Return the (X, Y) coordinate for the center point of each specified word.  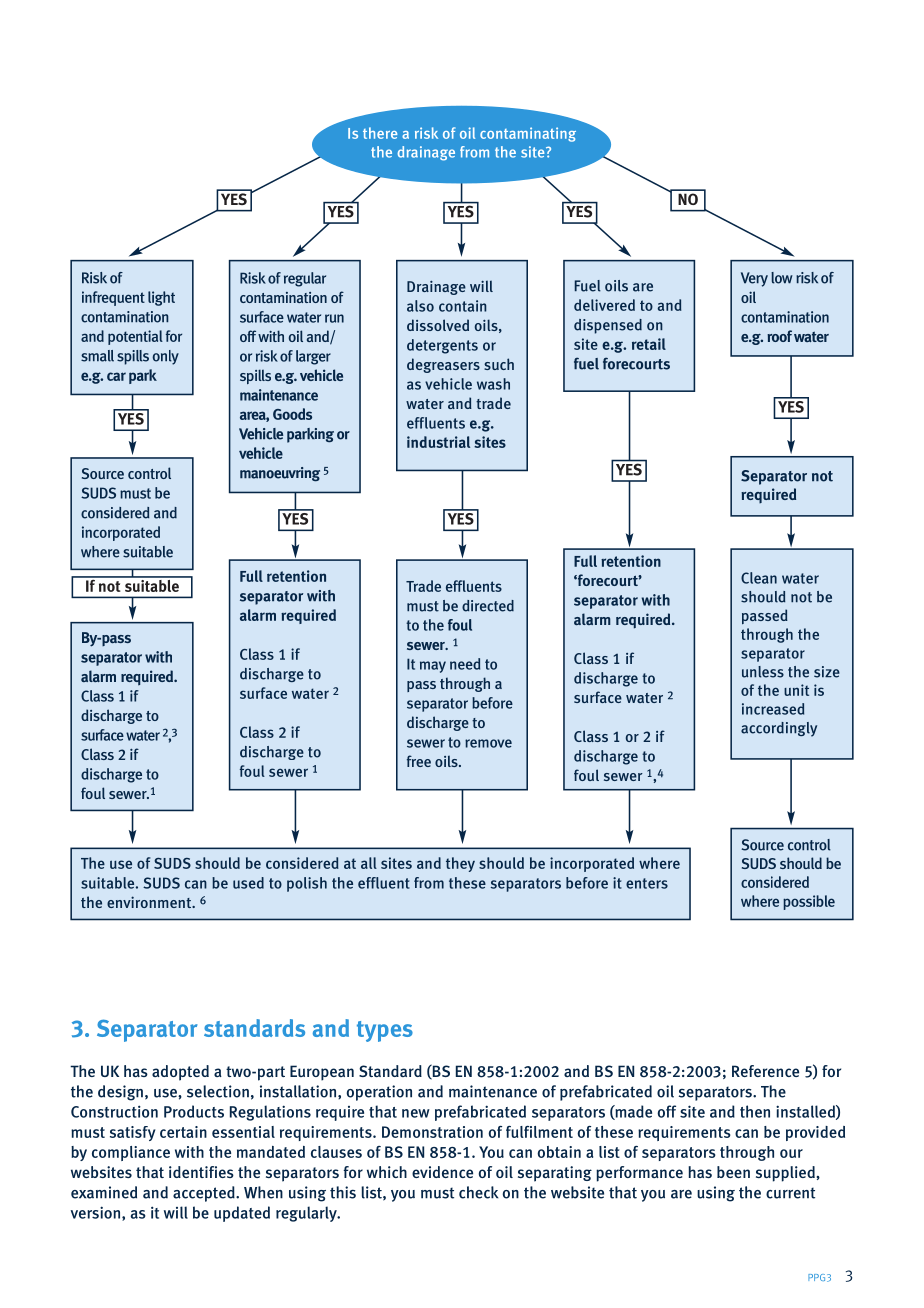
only (165, 357)
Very (754, 279)
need (465, 664)
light (161, 298)
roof (779, 336)
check (478, 1192)
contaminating (528, 134)
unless (763, 672)
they (460, 864)
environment (150, 902)
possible (809, 902)
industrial (438, 442)
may (433, 667)
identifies (201, 1172)
